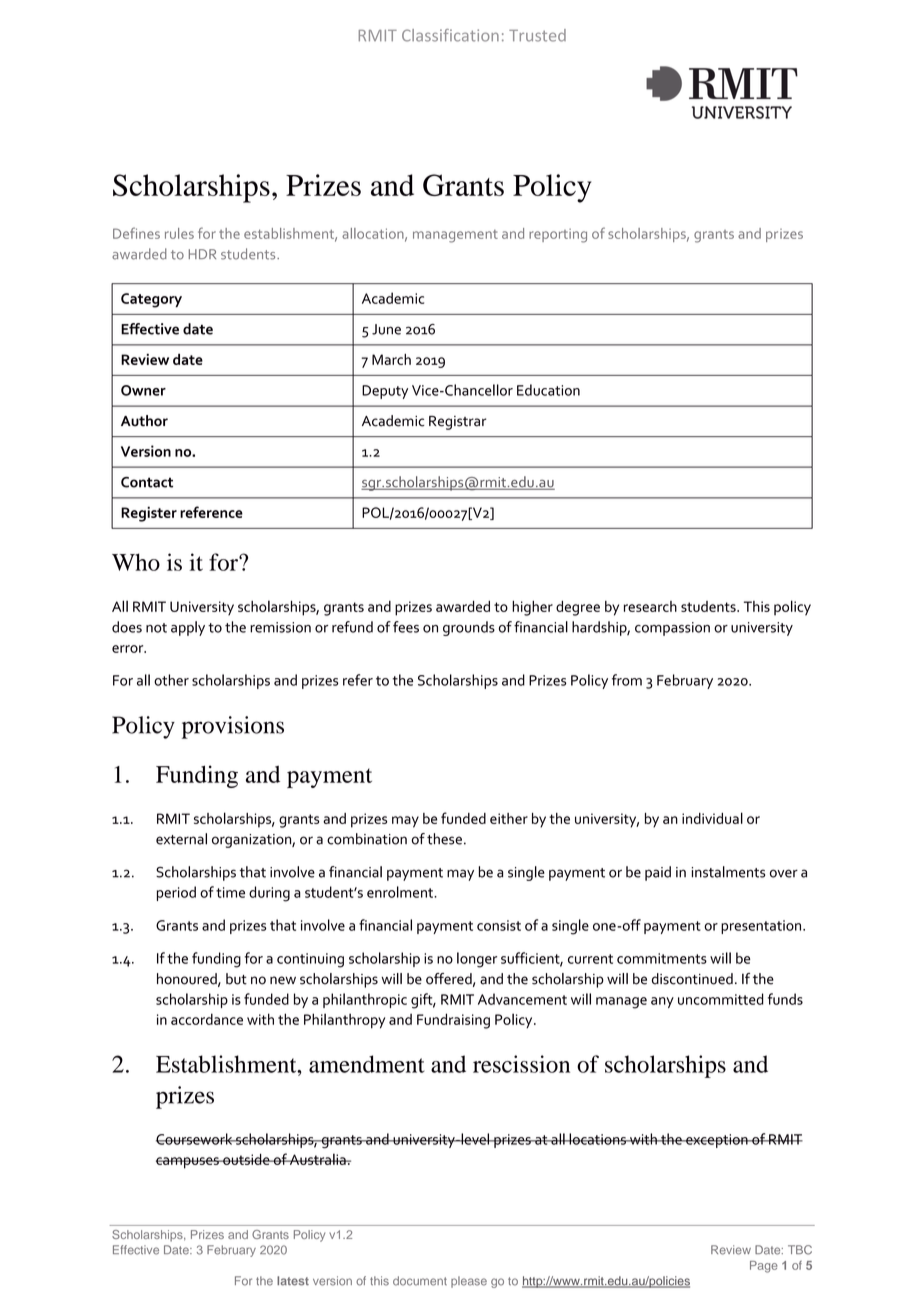 The image size is (924, 1308). I want to click on reporting, so click(558, 235).
